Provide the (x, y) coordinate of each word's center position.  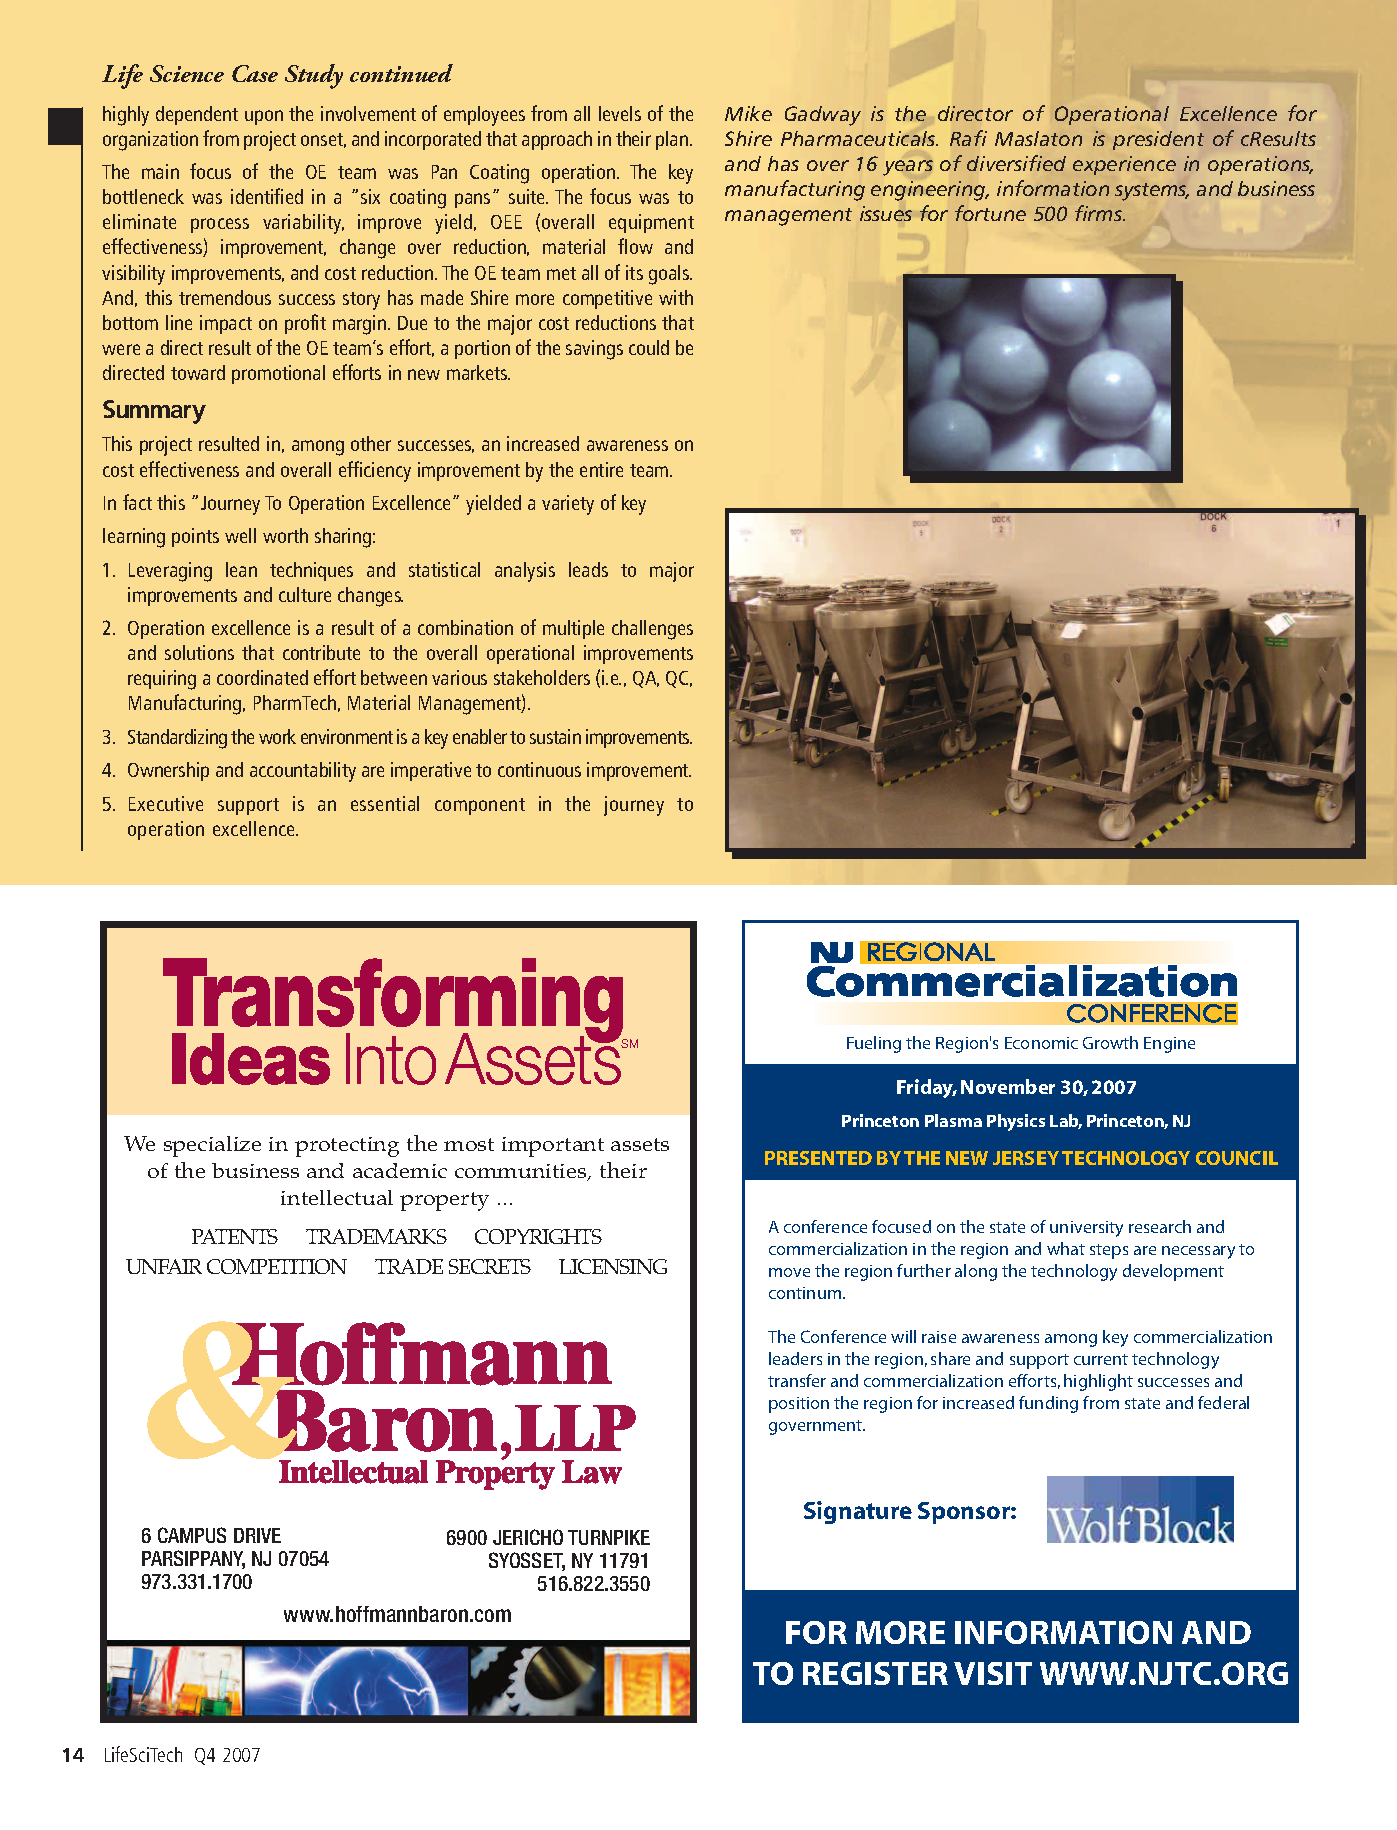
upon (264, 117)
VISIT (993, 1673)
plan (672, 140)
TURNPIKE (609, 1537)
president (1158, 140)
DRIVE (257, 1535)
